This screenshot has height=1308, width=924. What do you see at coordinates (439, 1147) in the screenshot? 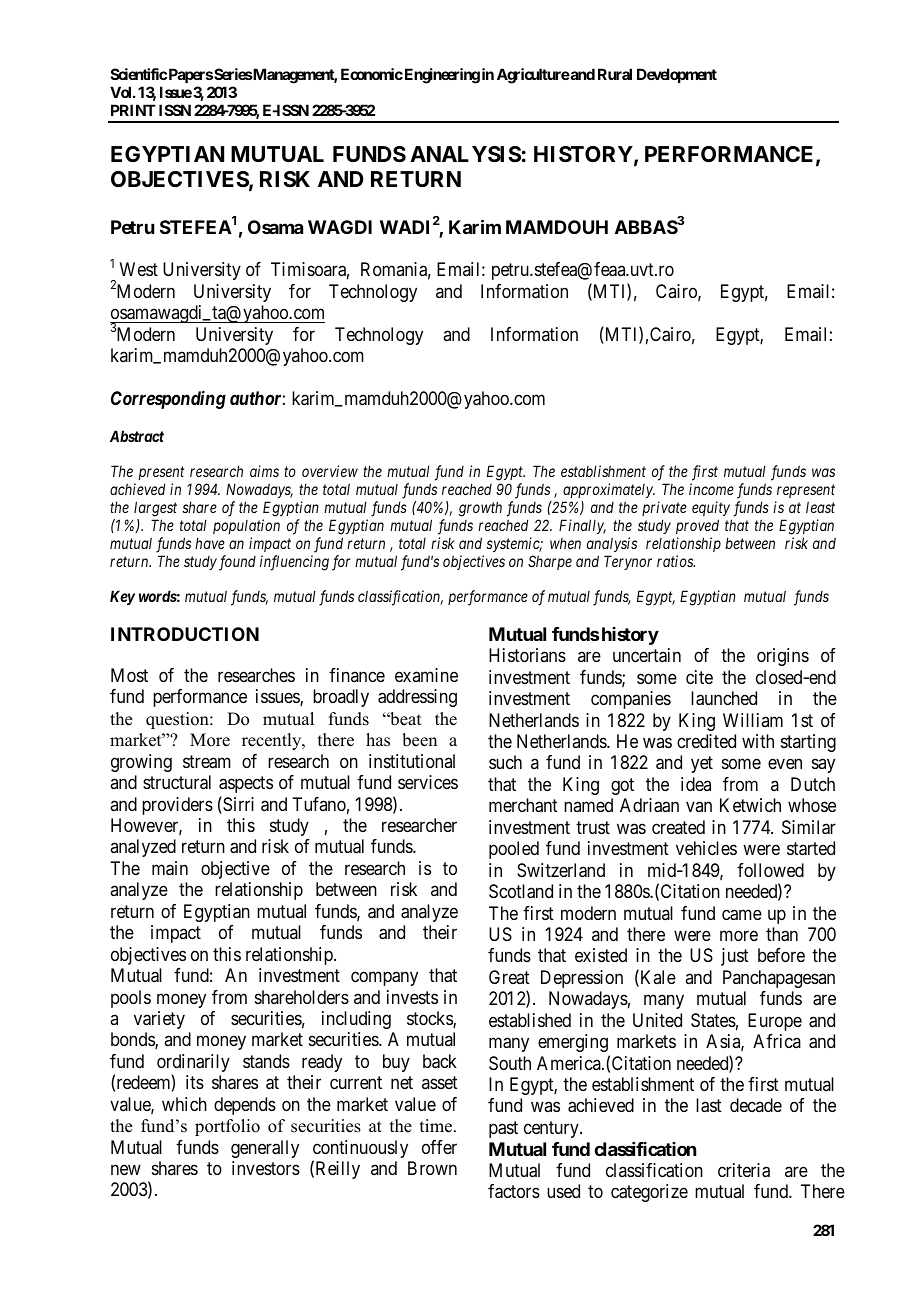
I see `offer` at bounding box center [439, 1147].
